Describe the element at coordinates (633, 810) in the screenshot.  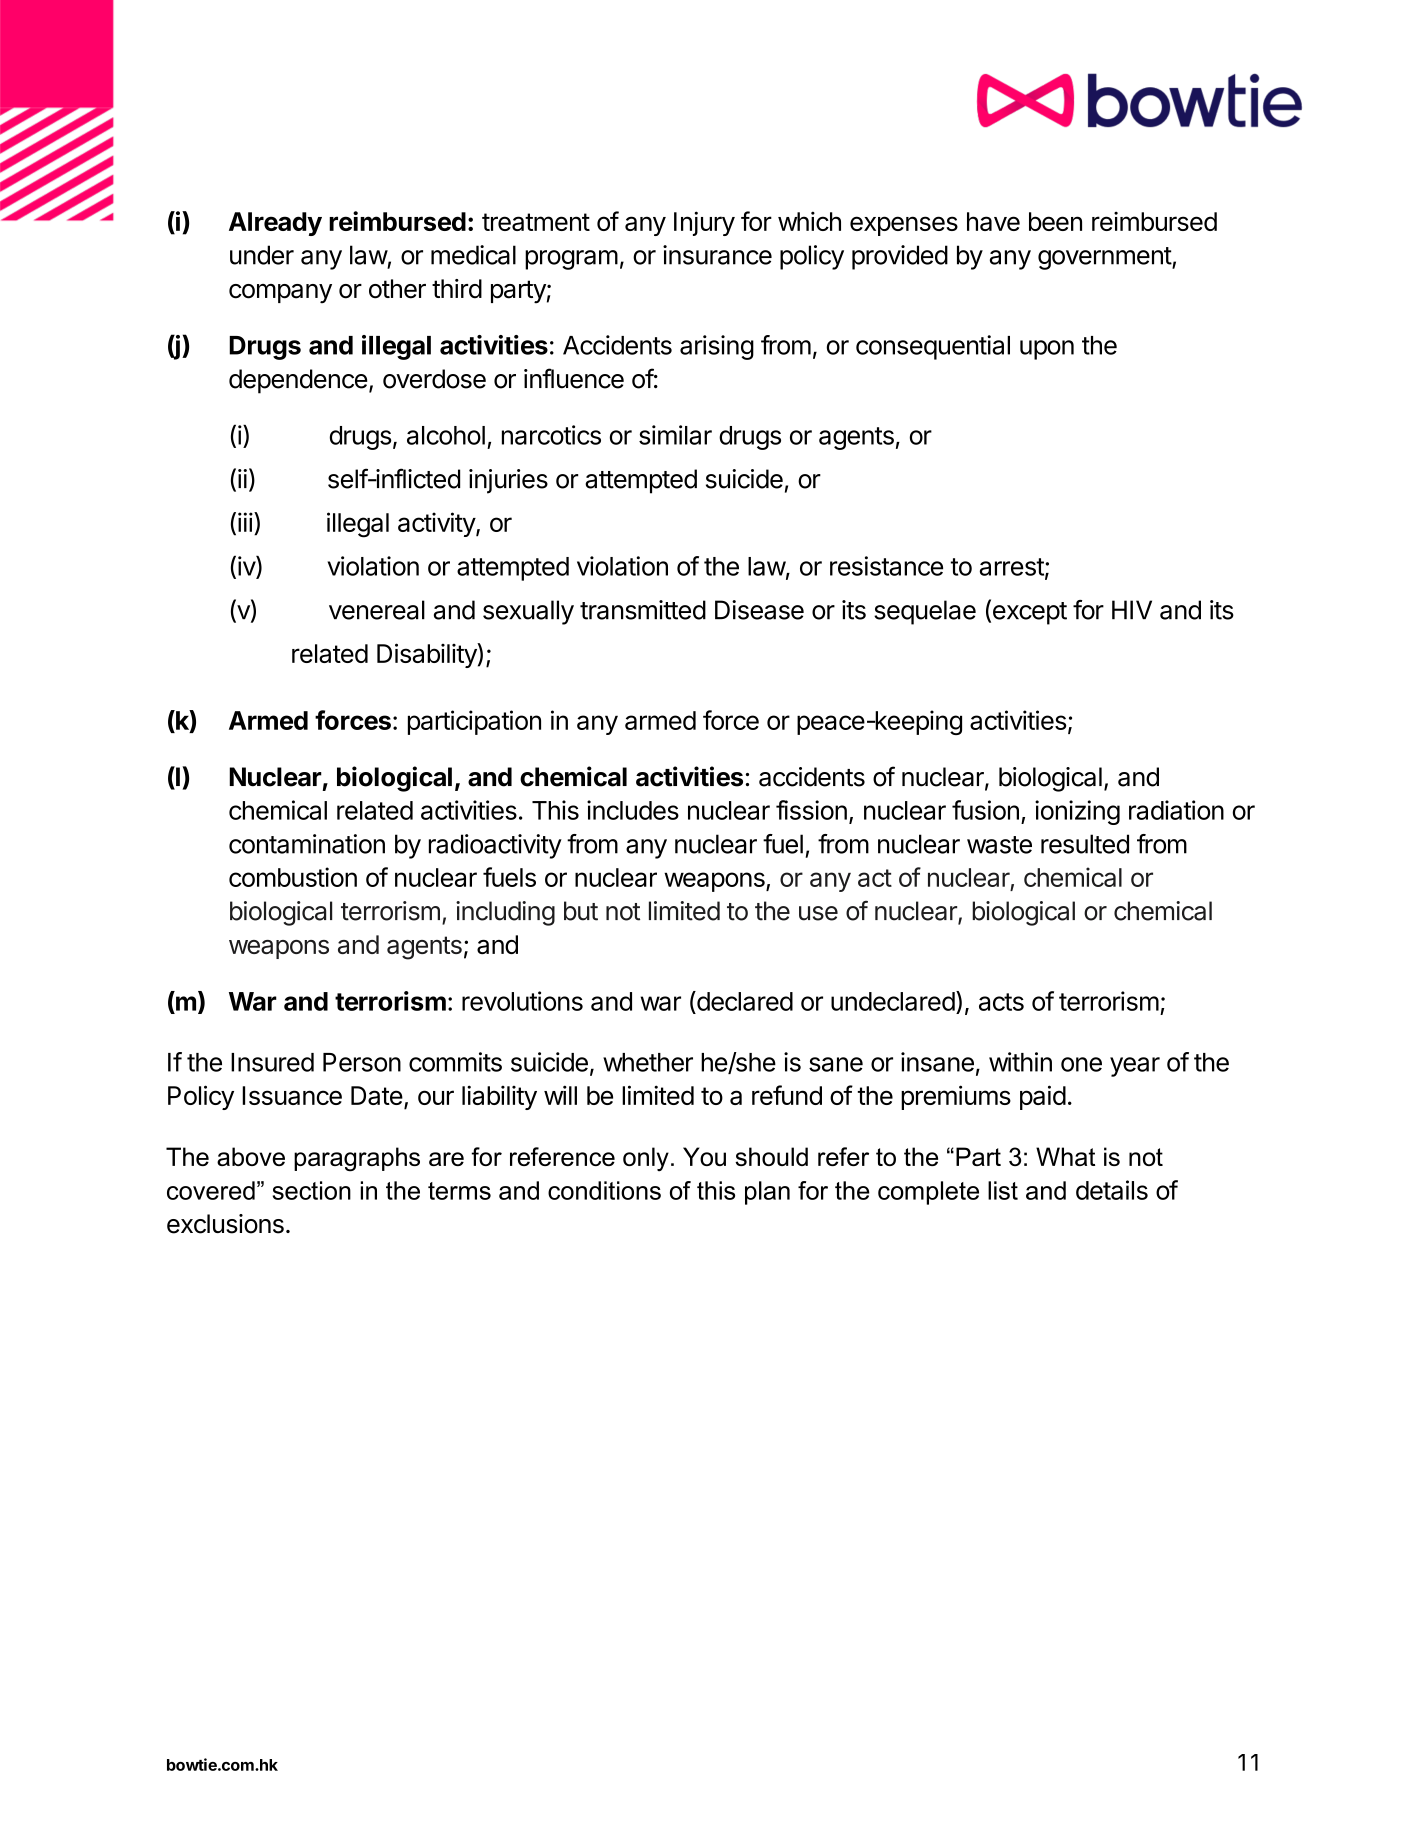
I see `includes` at that location.
